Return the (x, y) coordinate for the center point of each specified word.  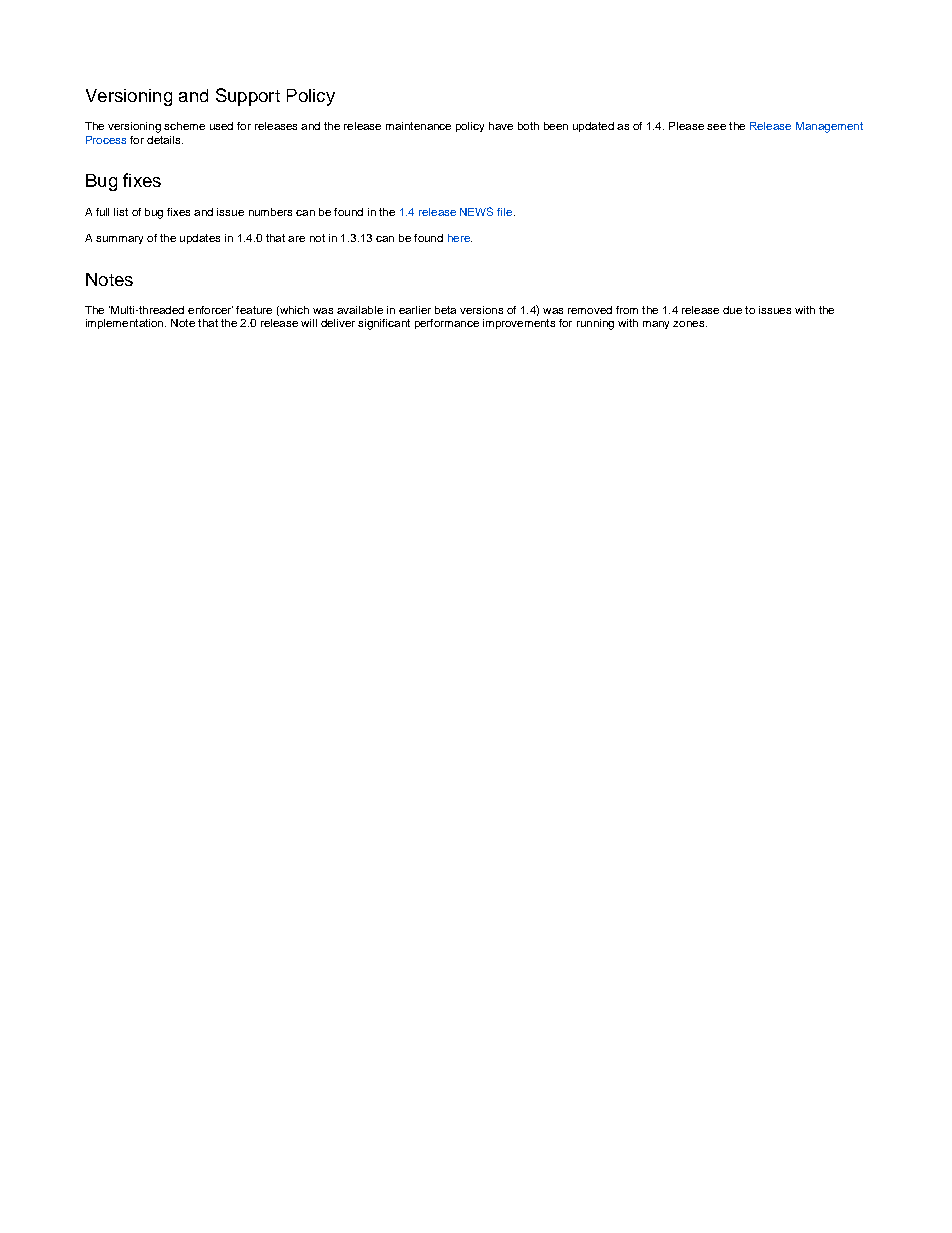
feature (254, 310)
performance (447, 324)
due (732, 310)
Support (248, 97)
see (716, 127)
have (501, 126)
